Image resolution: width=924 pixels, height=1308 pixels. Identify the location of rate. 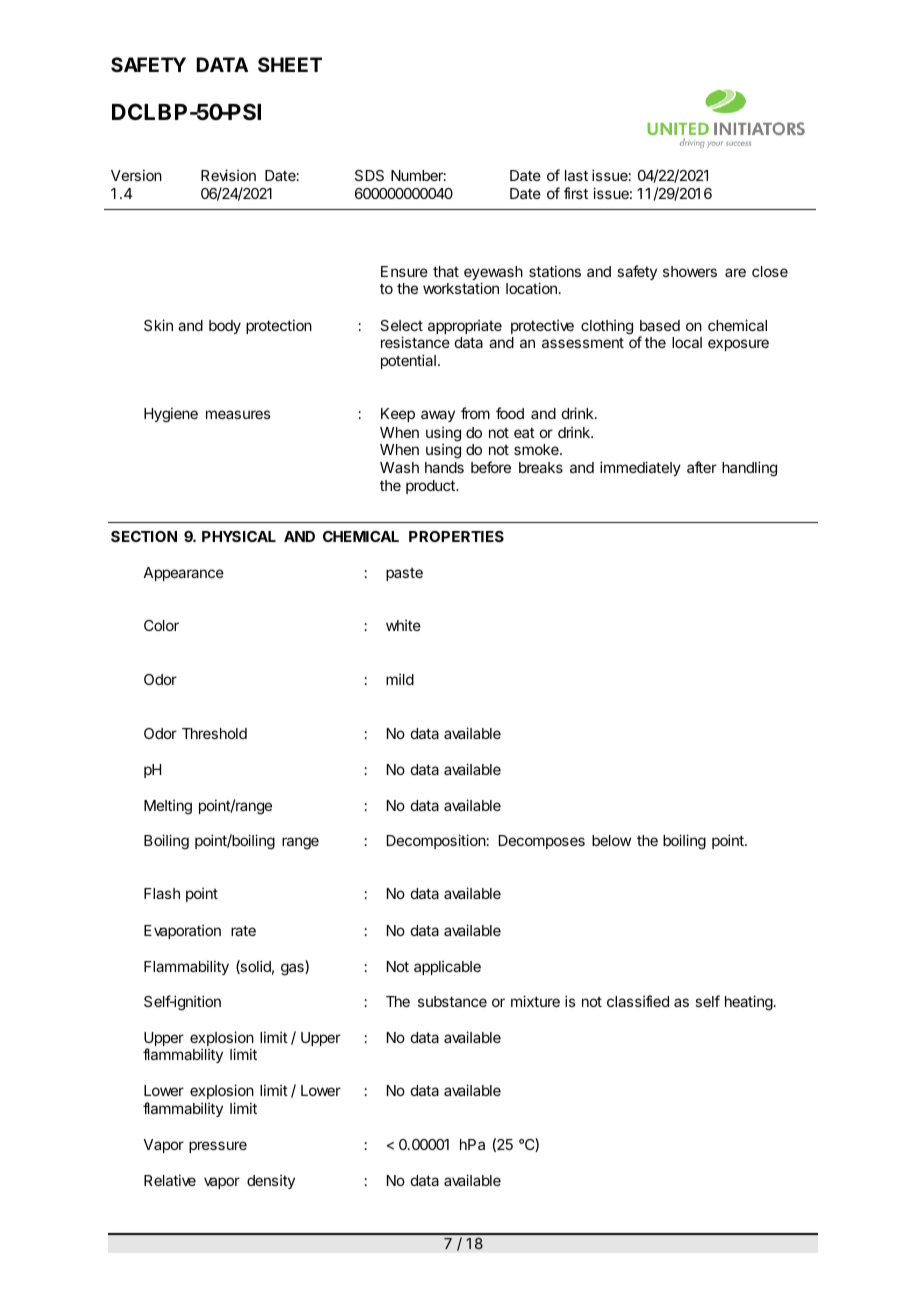
(243, 930).
